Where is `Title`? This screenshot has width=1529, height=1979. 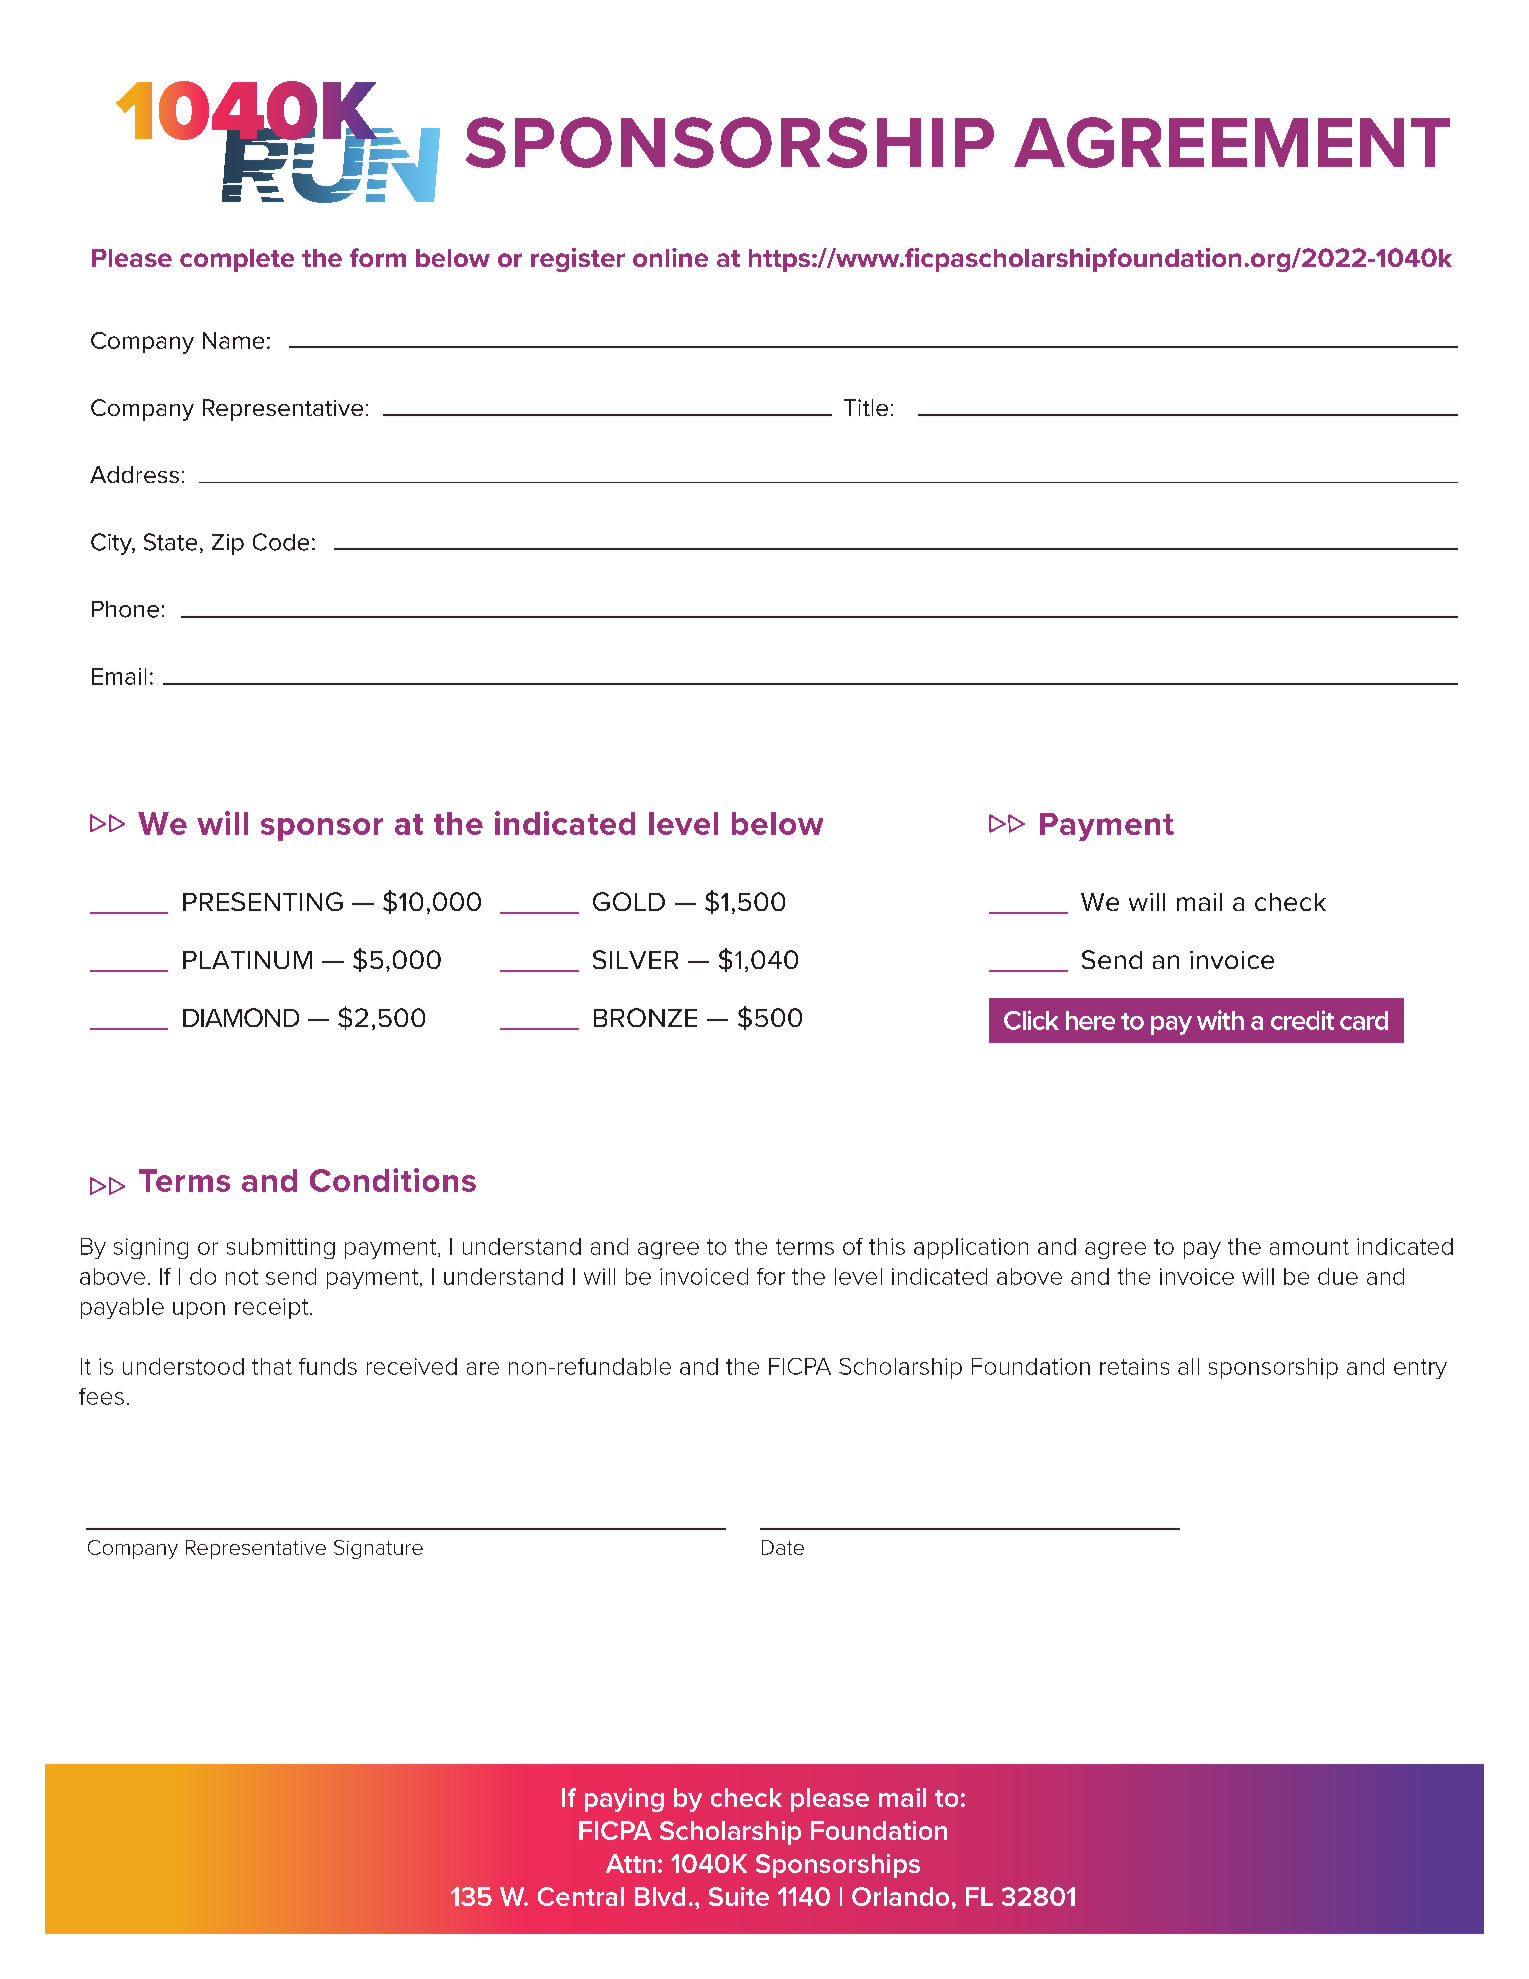
Title is located at coordinates (866, 407).
